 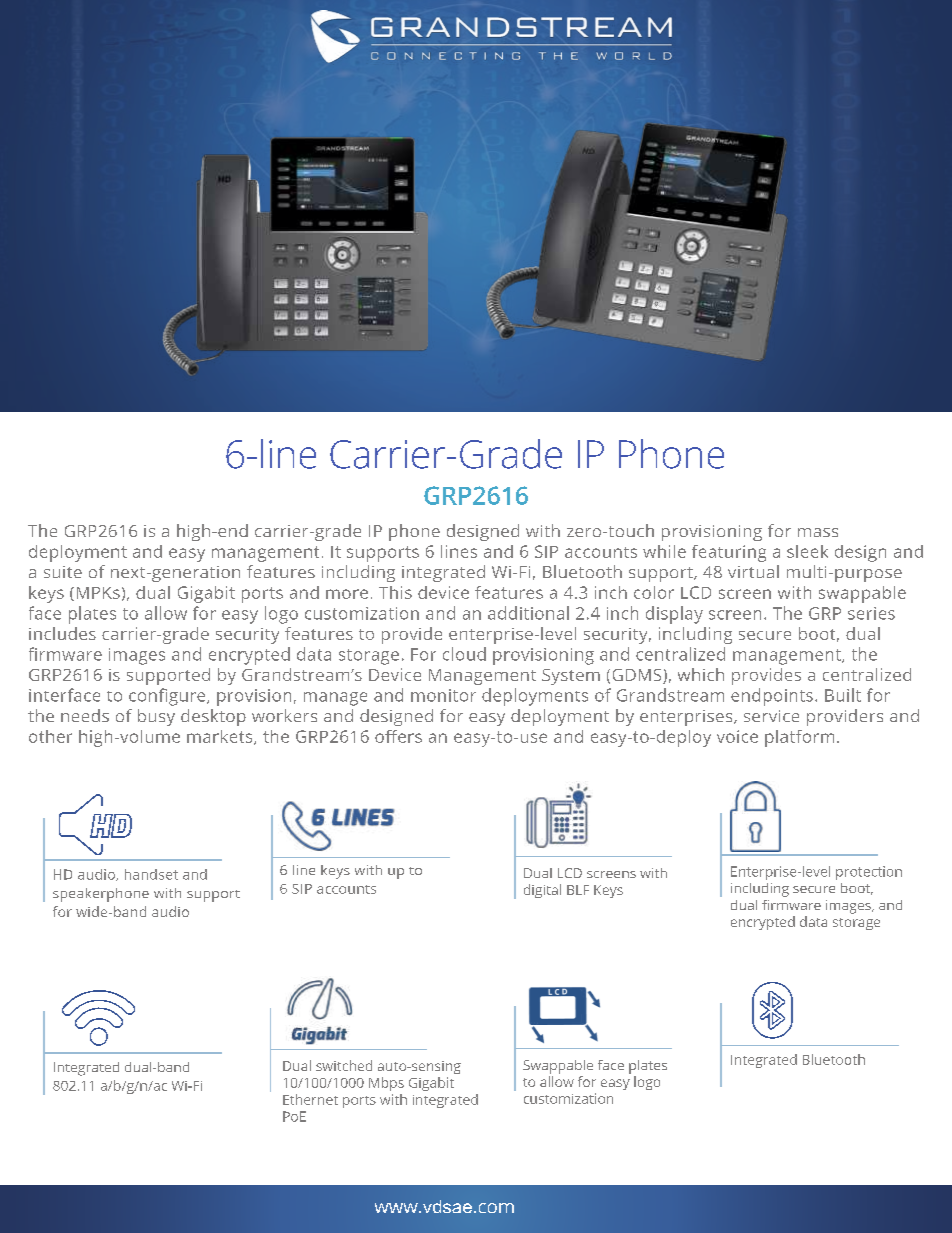 What do you see at coordinates (310, 1099) in the page?
I see `Ethernet` at bounding box center [310, 1099].
